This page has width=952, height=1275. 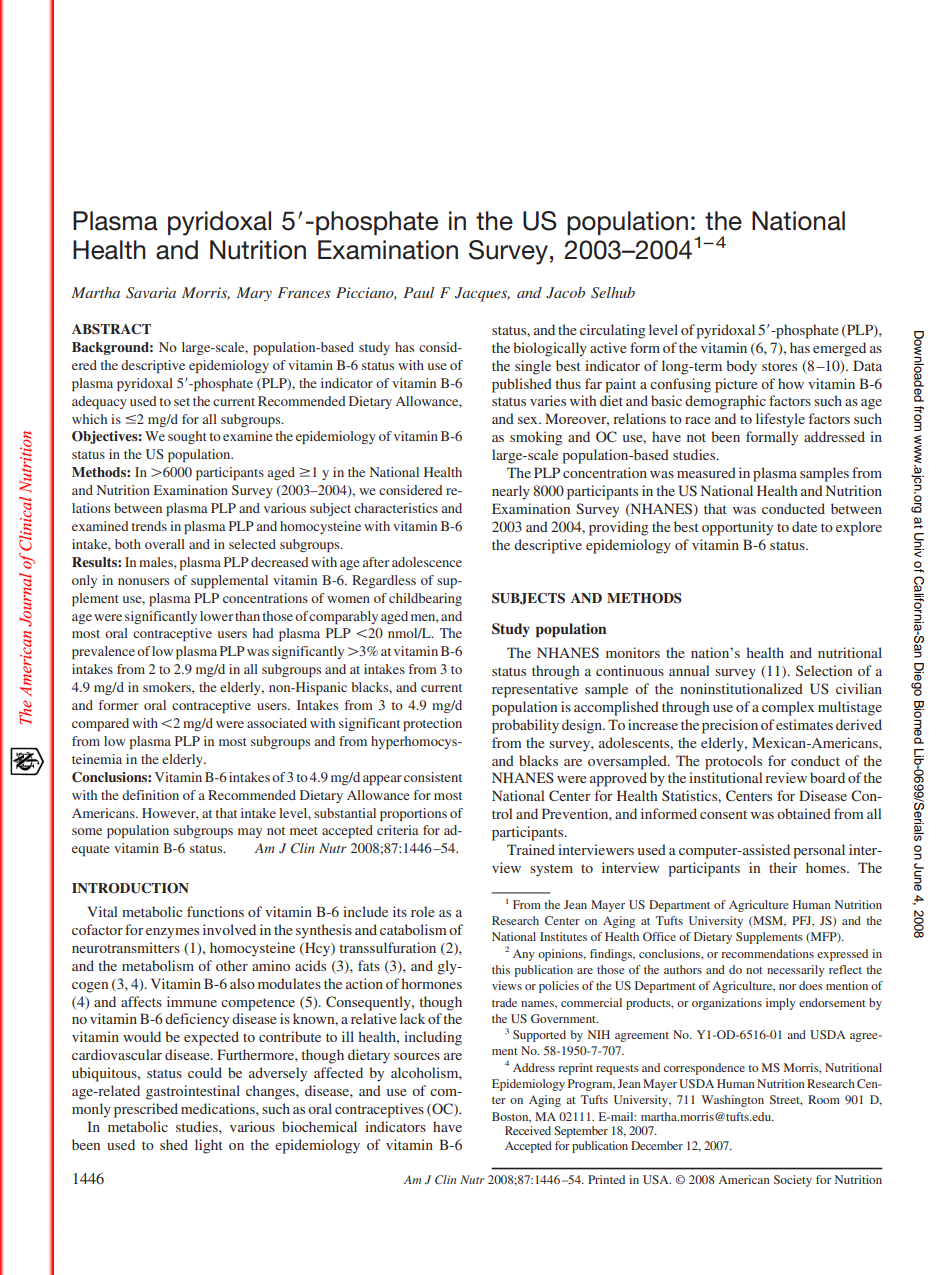 What do you see at coordinates (209, 1146) in the page?
I see `light` at bounding box center [209, 1146].
